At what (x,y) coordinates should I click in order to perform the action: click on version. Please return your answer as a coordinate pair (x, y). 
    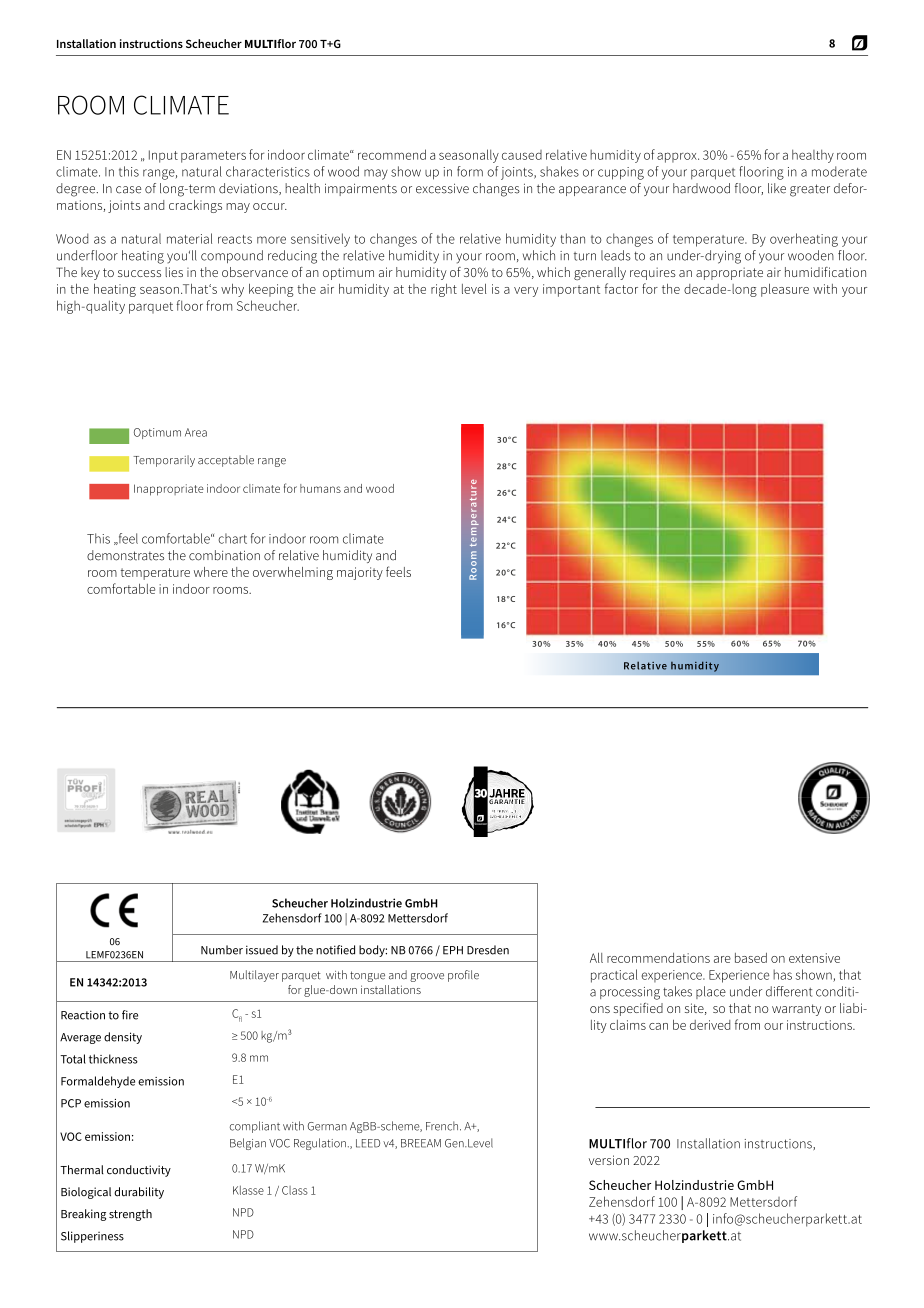
    Looking at the image, I should click on (609, 1160).
